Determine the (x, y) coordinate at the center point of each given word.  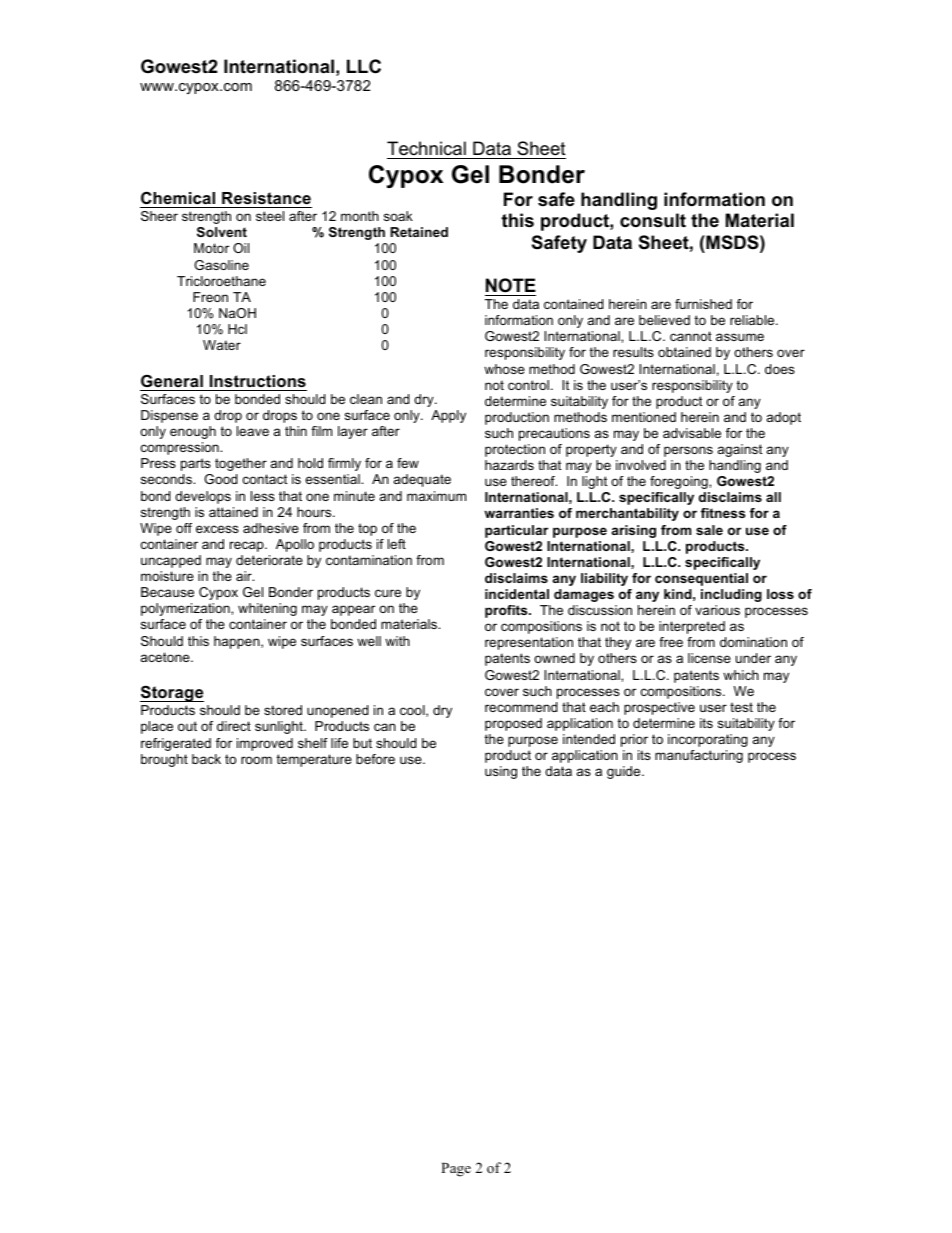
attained (233, 512)
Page (456, 1170)
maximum (436, 496)
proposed (513, 724)
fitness (723, 513)
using (501, 772)
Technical (426, 148)
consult (653, 220)
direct (234, 726)
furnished (703, 304)
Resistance (266, 198)
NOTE (511, 285)
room (256, 760)
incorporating (708, 740)
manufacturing (699, 756)
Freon (210, 297)
